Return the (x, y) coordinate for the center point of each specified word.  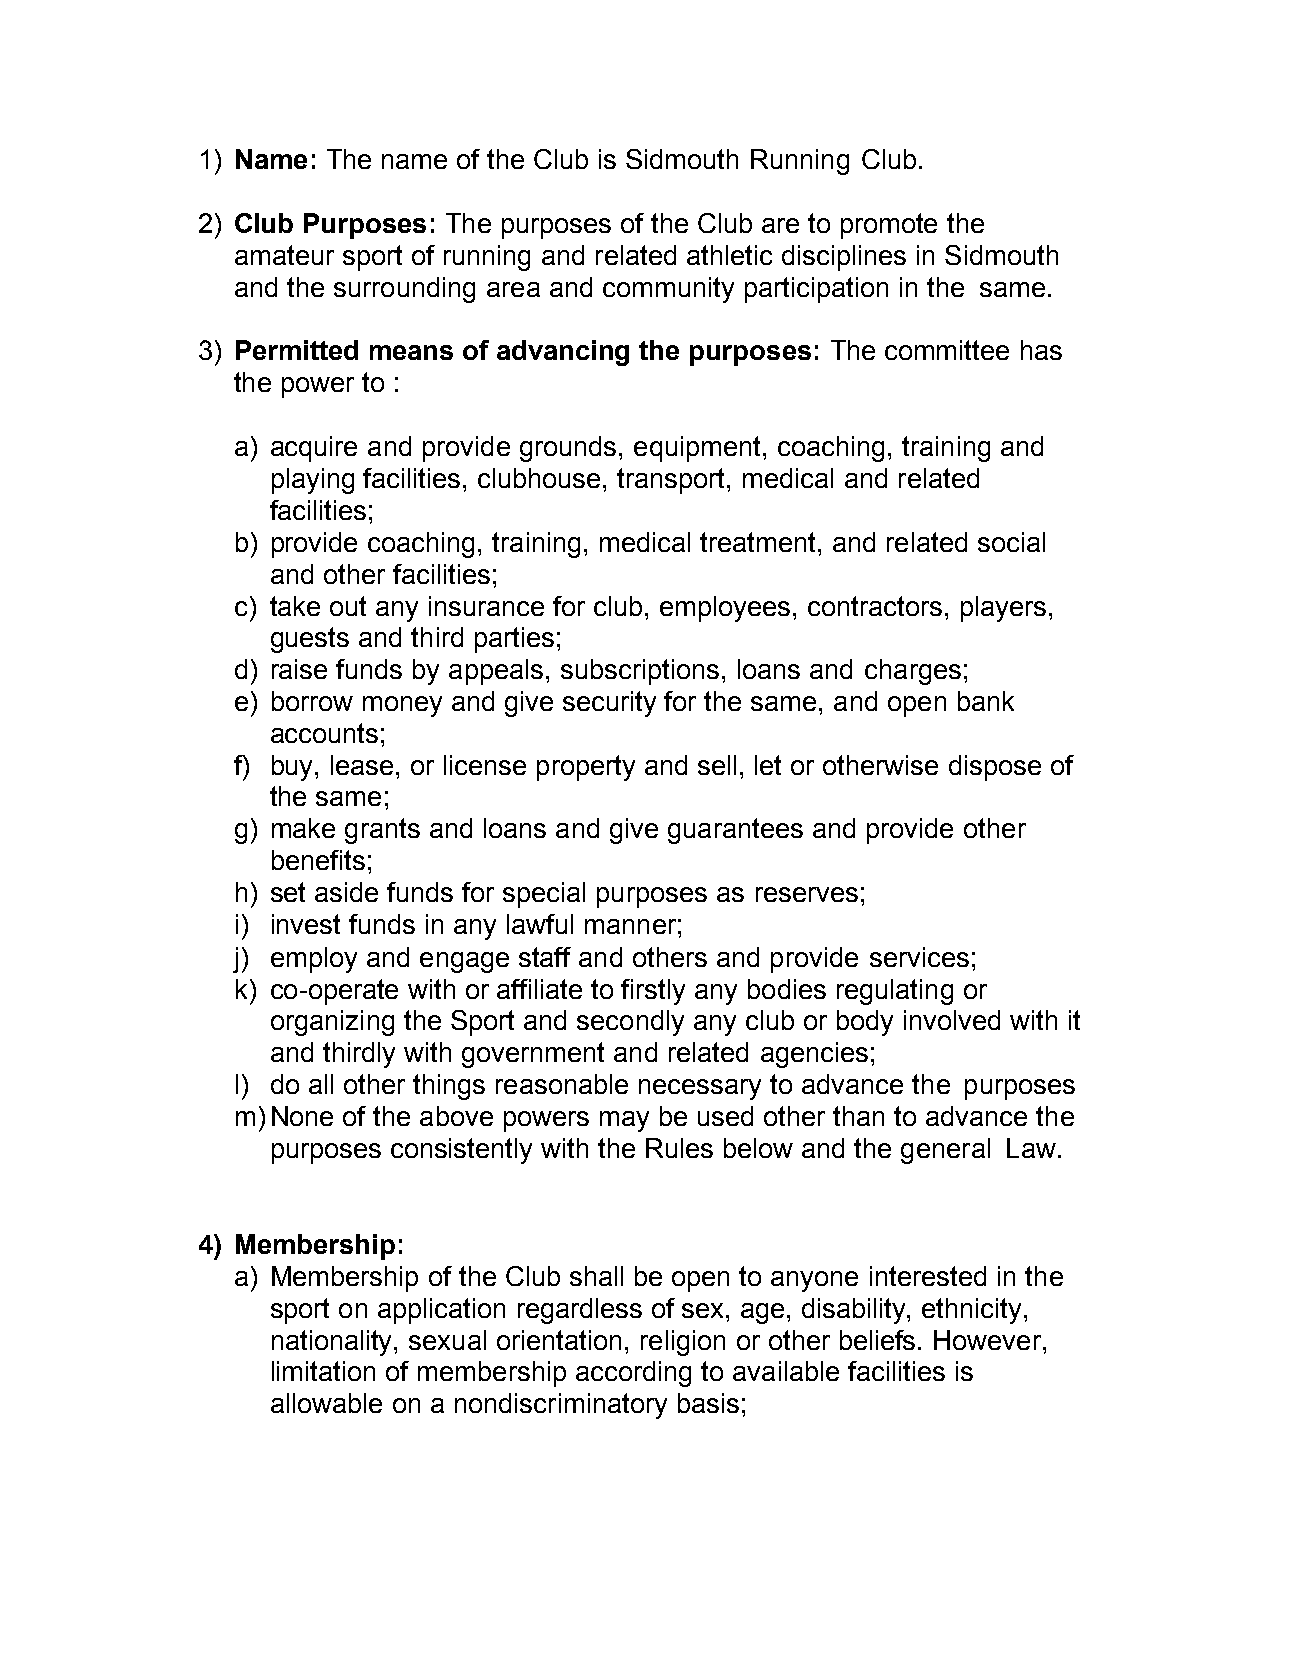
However (989, 1340)
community (668, 290)
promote (889, 226)
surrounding (404, 290)
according (633, 1374)
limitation (323, 1371)
